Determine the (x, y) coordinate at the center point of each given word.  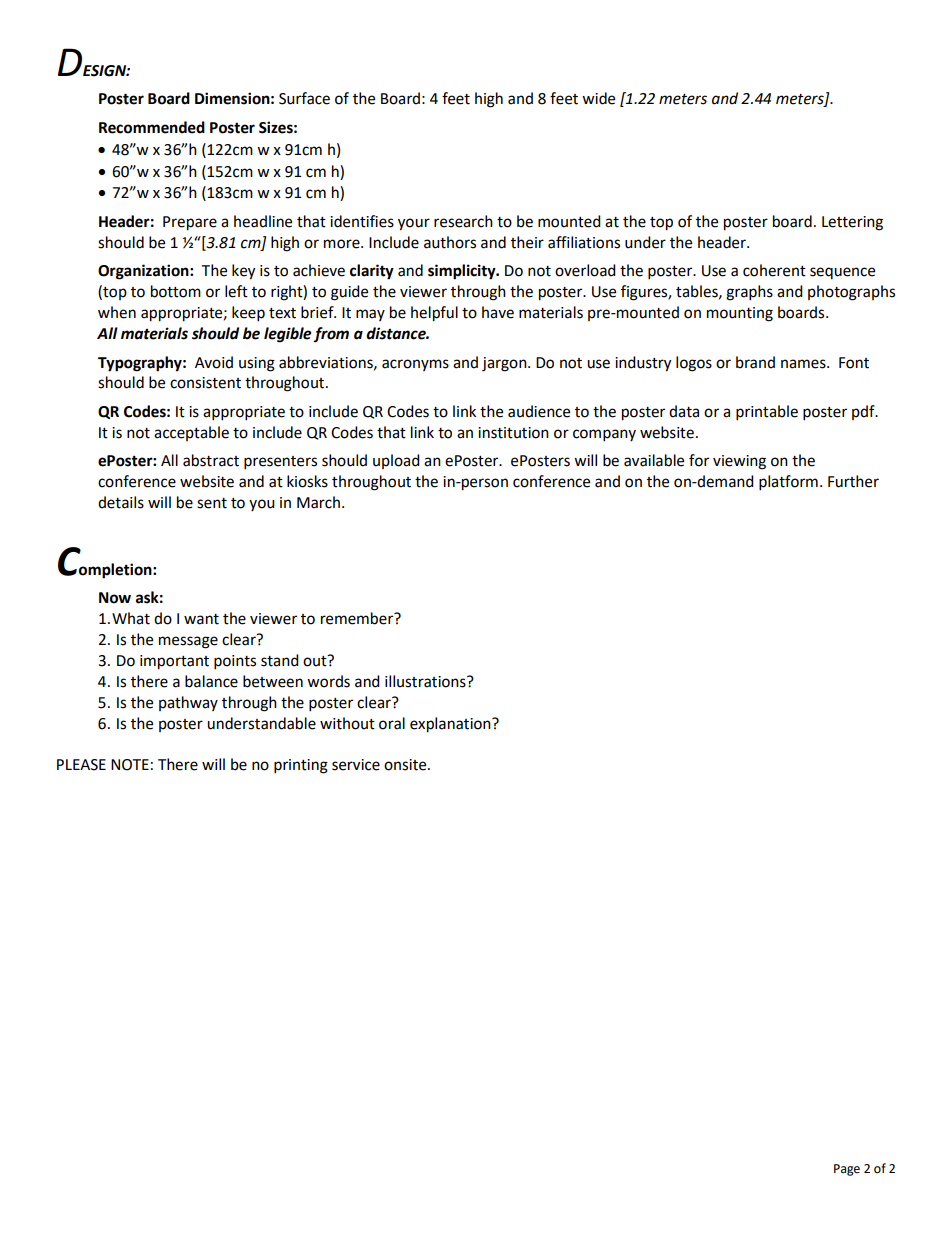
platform (788, 483)
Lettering (852, 223)
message (188, 642)
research (463, 221)
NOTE (130, 765)
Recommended (152, 127)
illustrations (426, 681)
